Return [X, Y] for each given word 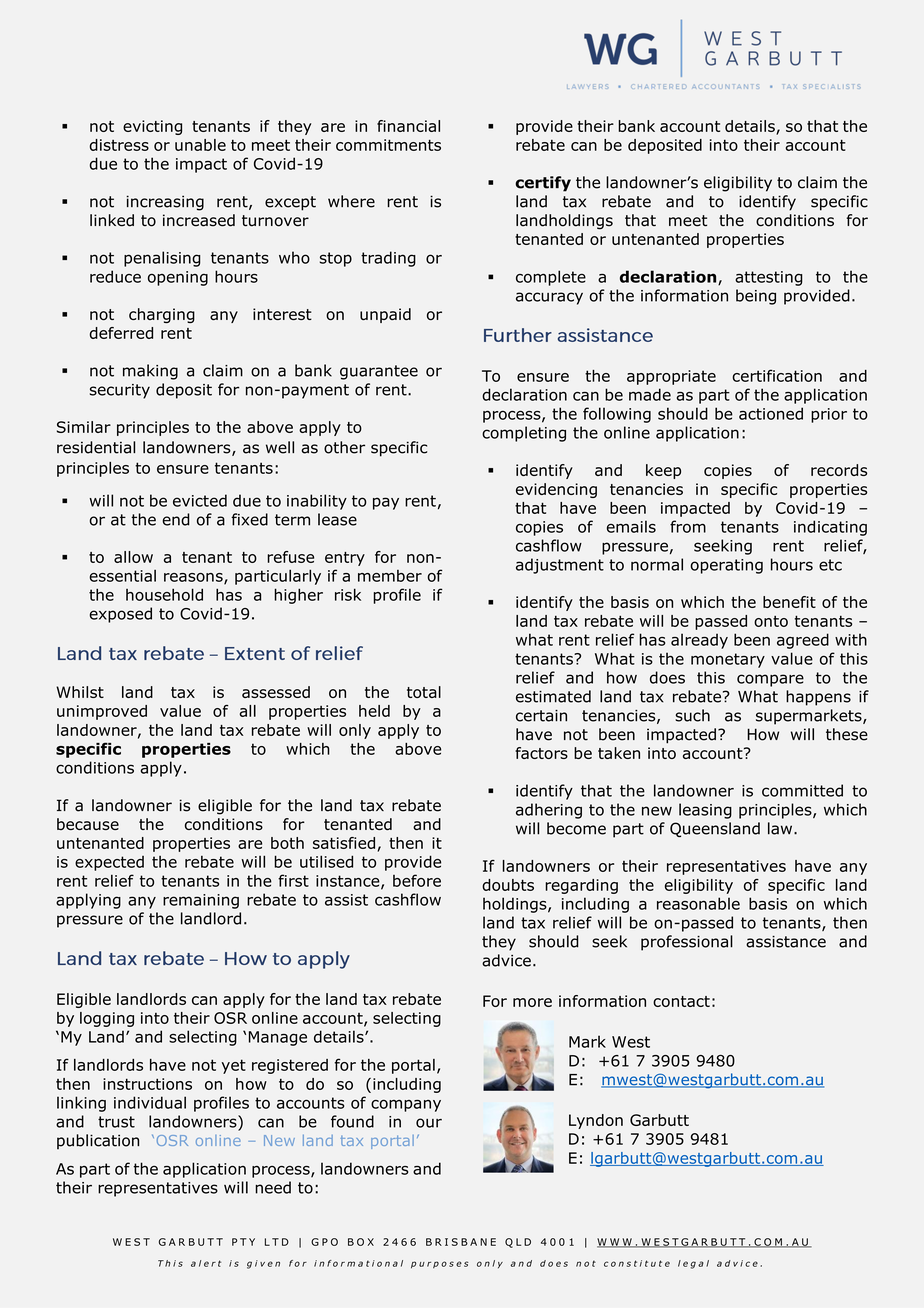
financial [408, 126]
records [839, 470]
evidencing [556, 490]
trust [116, 1122]
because [88, 824]
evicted [200, 500]
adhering [549, 811]
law [781, 828]
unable [200, 145]
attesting [768, 278]
